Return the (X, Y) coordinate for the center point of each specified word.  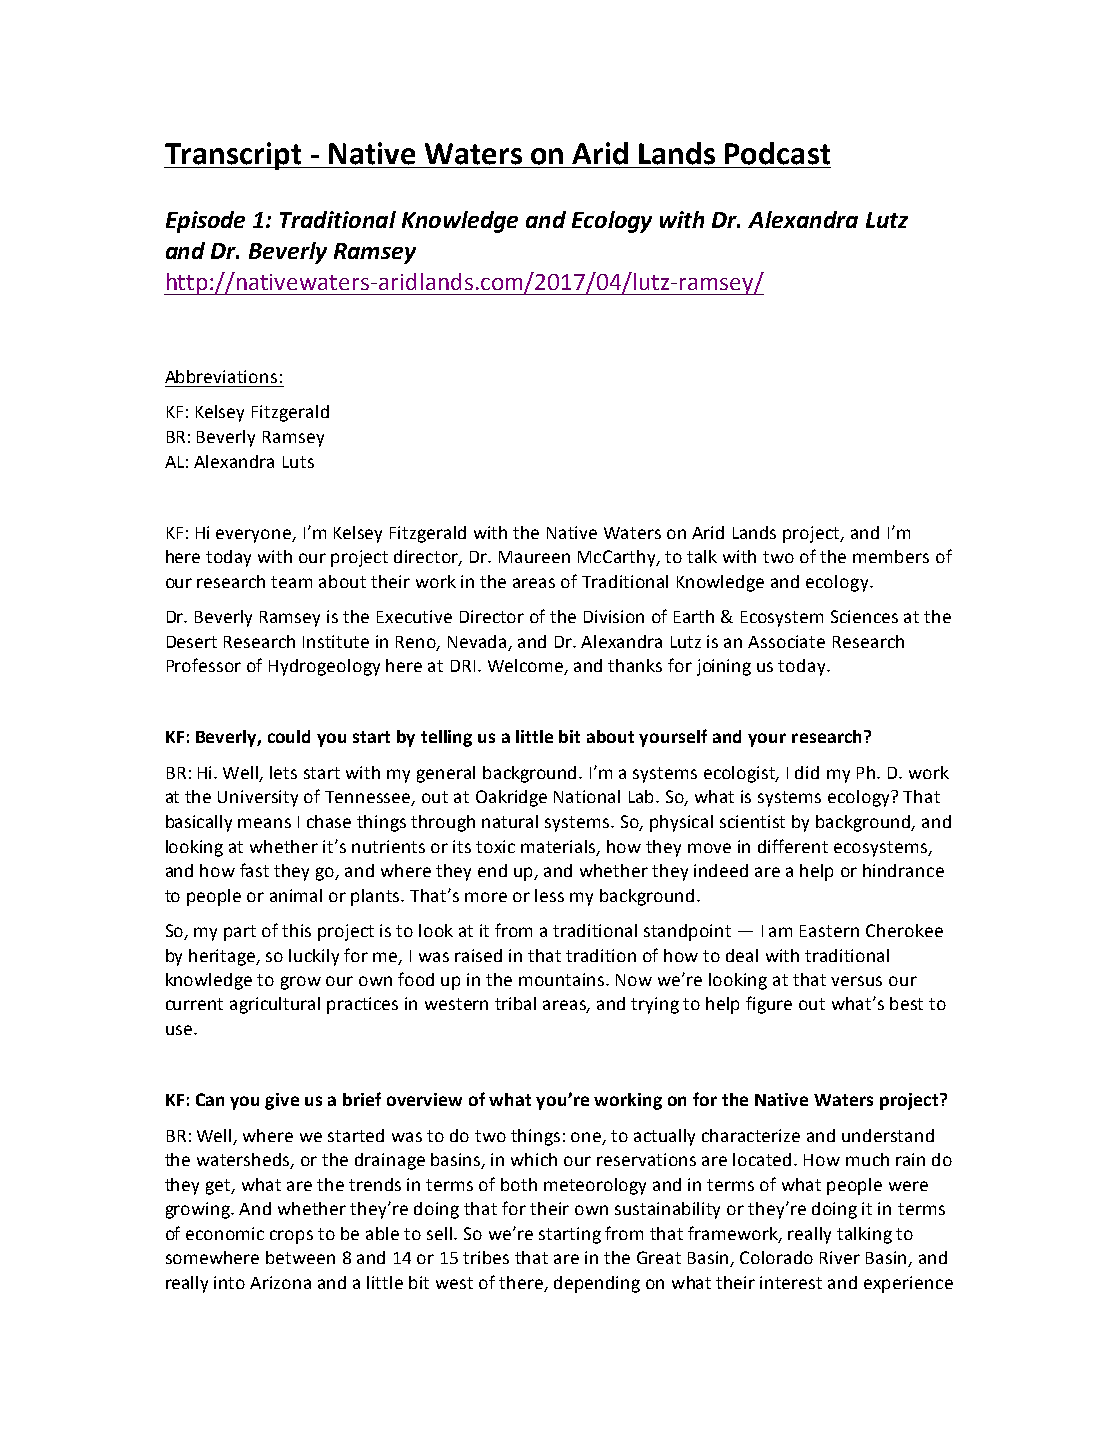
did (807, 772)
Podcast (777, 153)
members (891, 556)
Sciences (864, 616)
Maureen (534, 557)
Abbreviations (221, 376)
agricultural (275, 1005)
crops (291, 1237)
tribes (486, 1257)
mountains (563, 979)
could (289, 736)
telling (446, 738)
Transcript (234, 156)
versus (856, 981)
